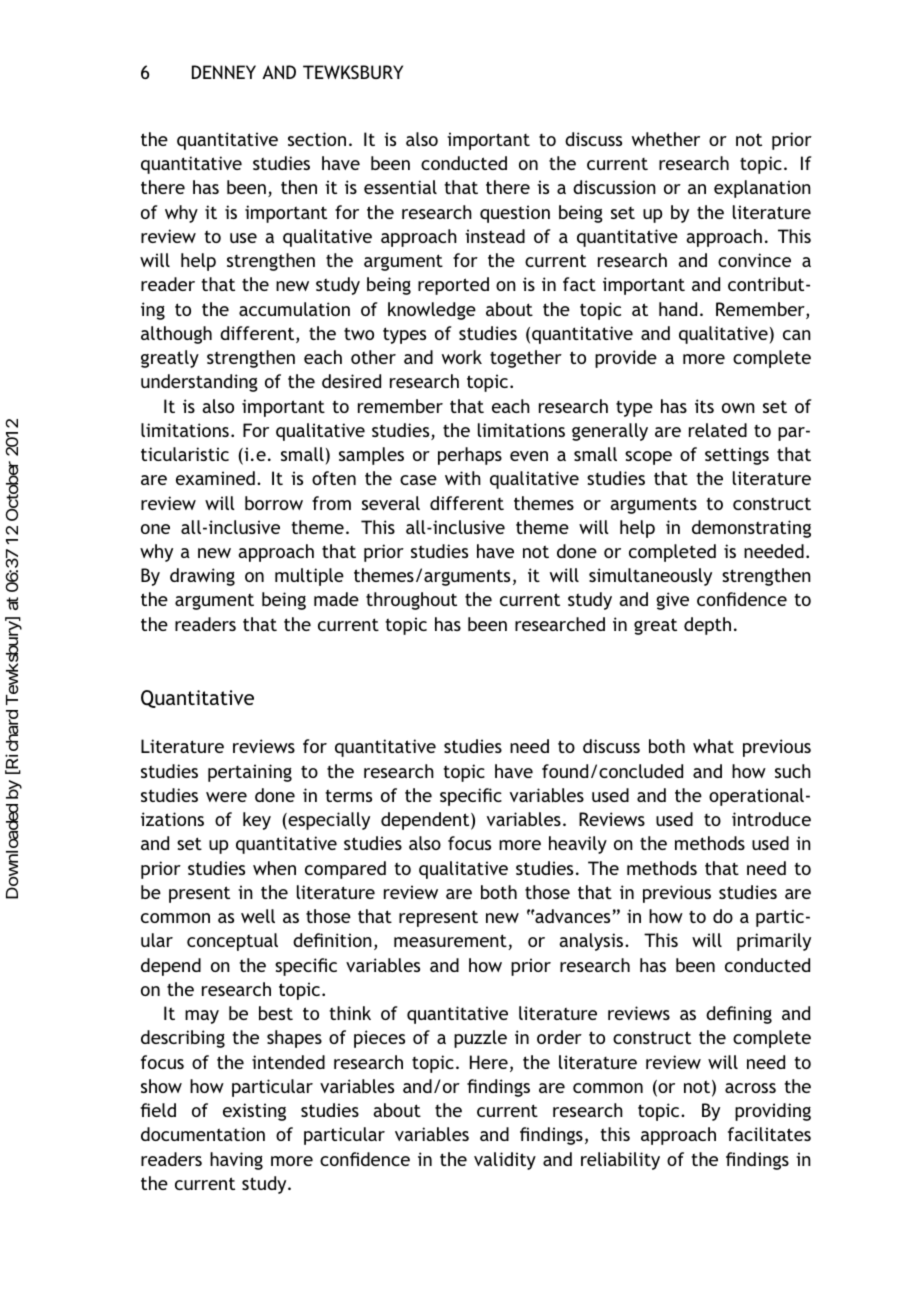 Image resolution: width=923 pixels, height=1316 pixels. Describe the element at coordinates (317, 139) in the page. I see `section` at that location.
